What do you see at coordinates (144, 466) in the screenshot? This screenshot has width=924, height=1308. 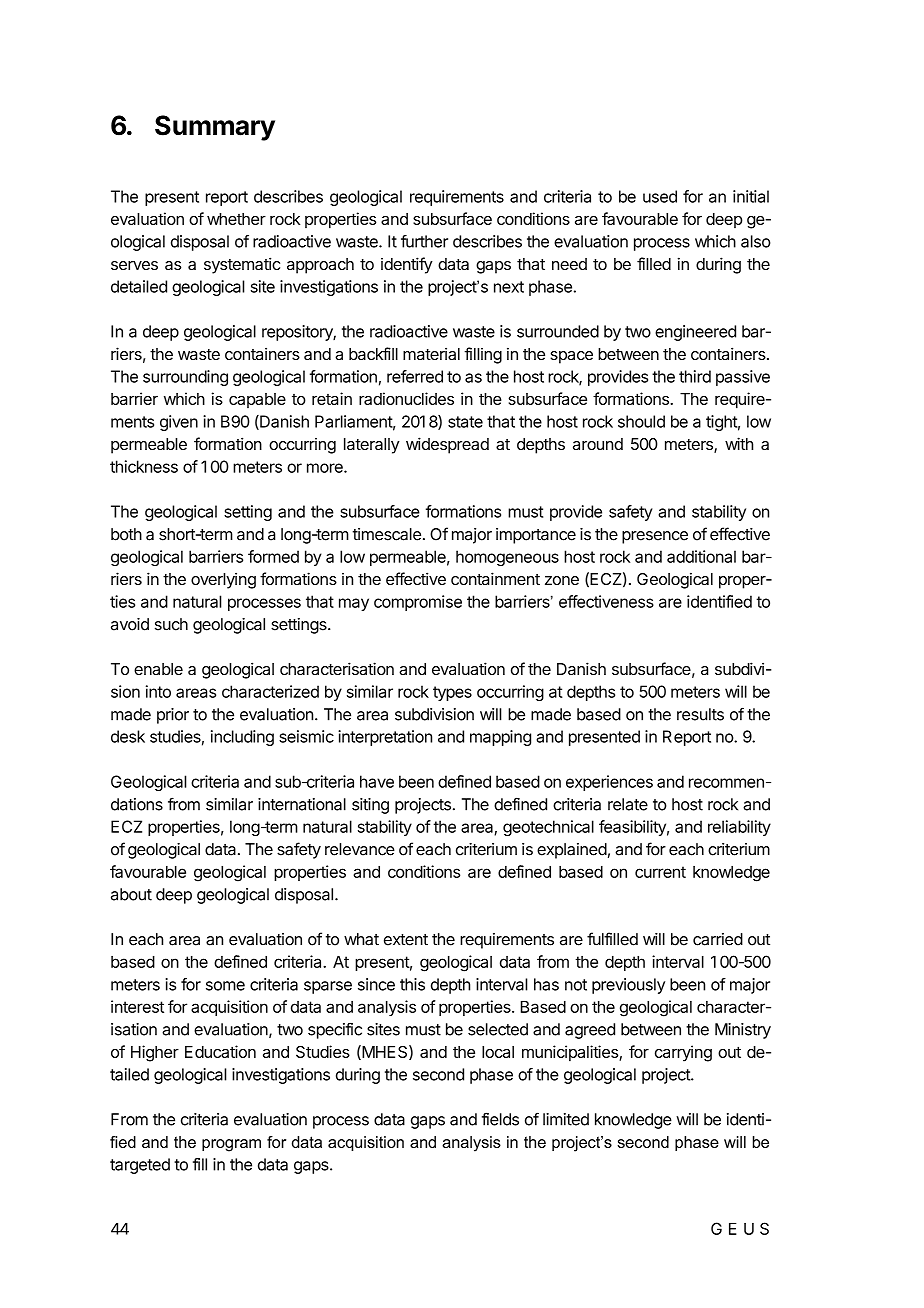 I see `thickness` at bounding box center [144, 466].
